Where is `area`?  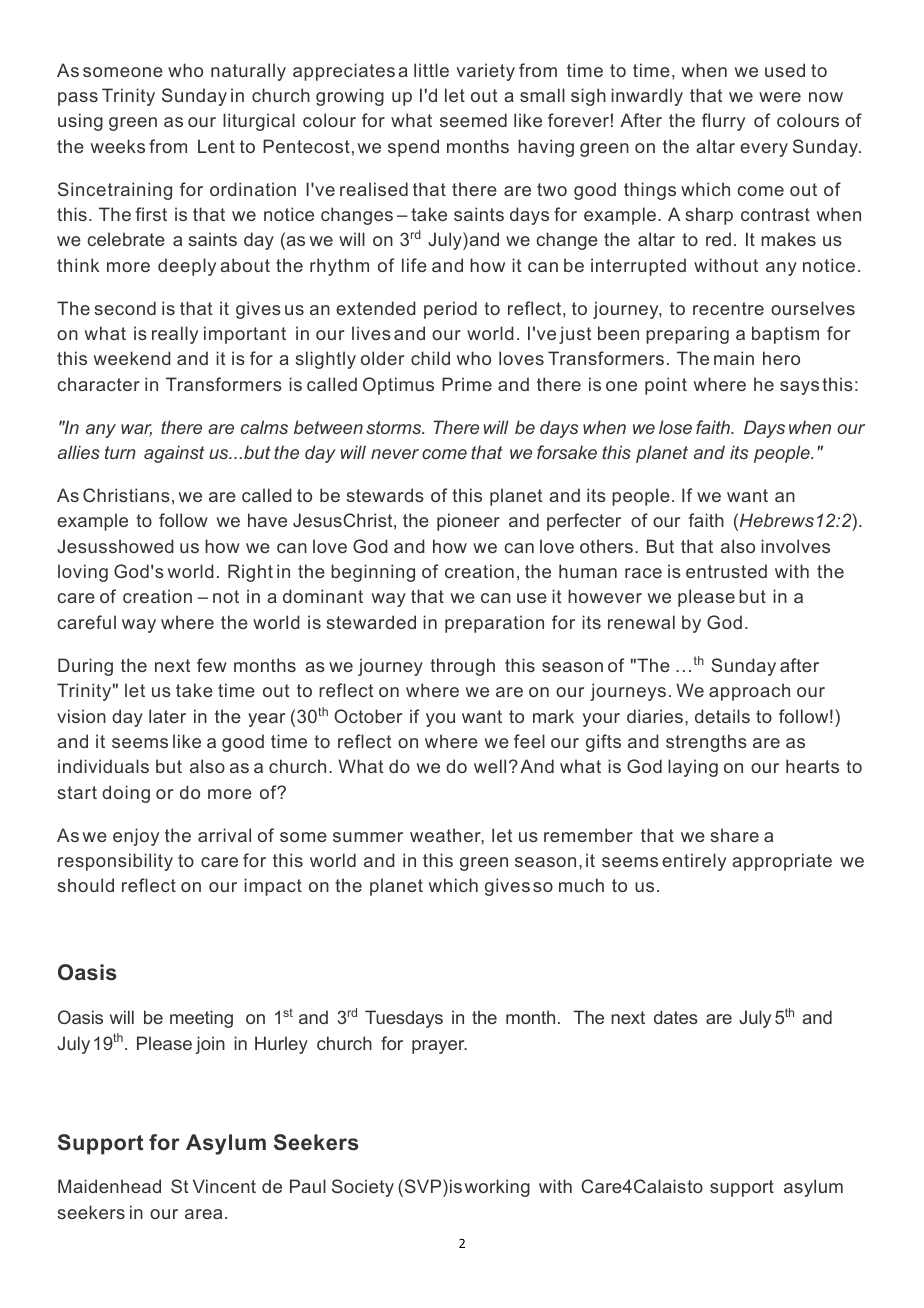
area is located at coordinates (203, 1214).
